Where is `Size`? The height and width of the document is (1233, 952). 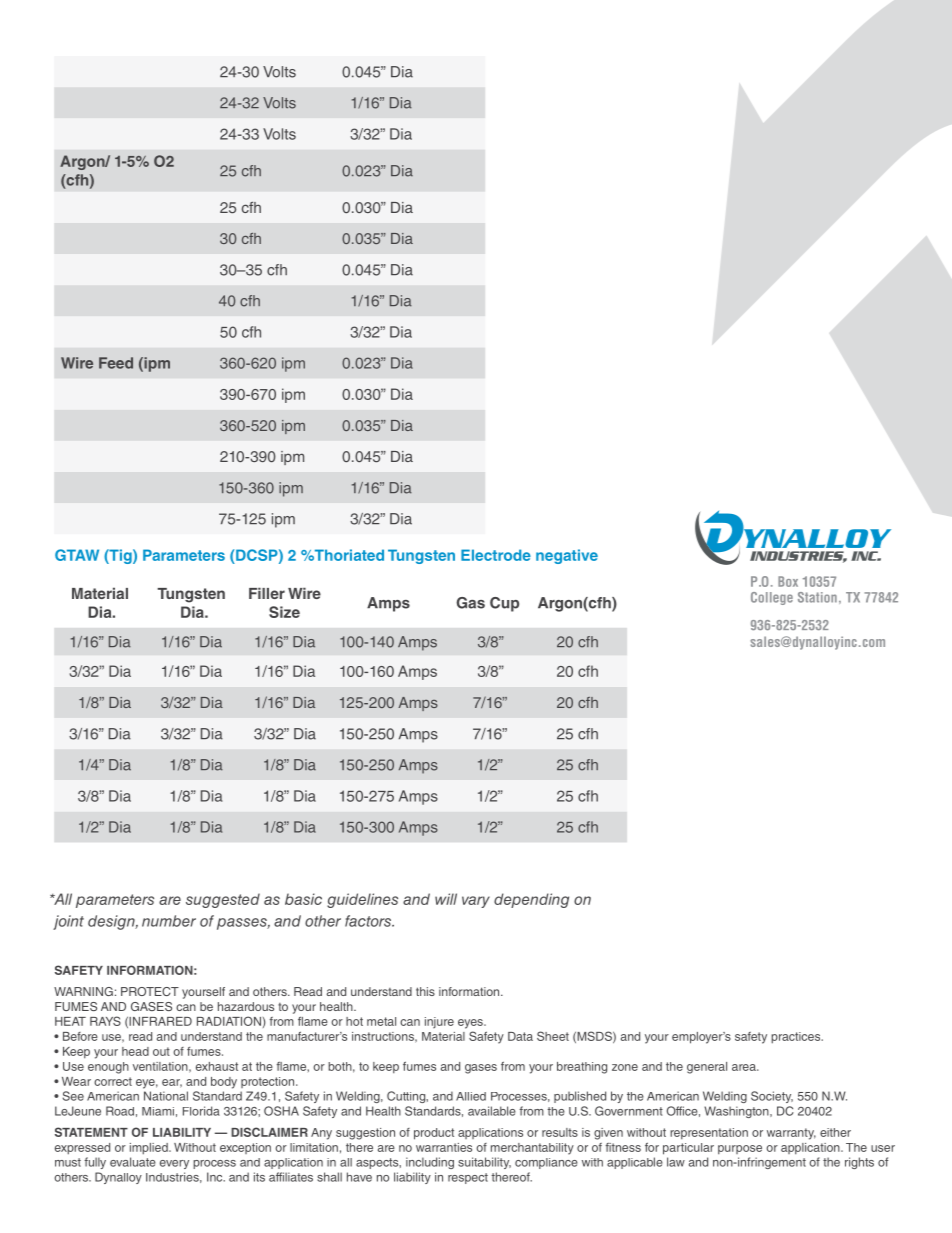 Size is located at coordinates (284, 612).
